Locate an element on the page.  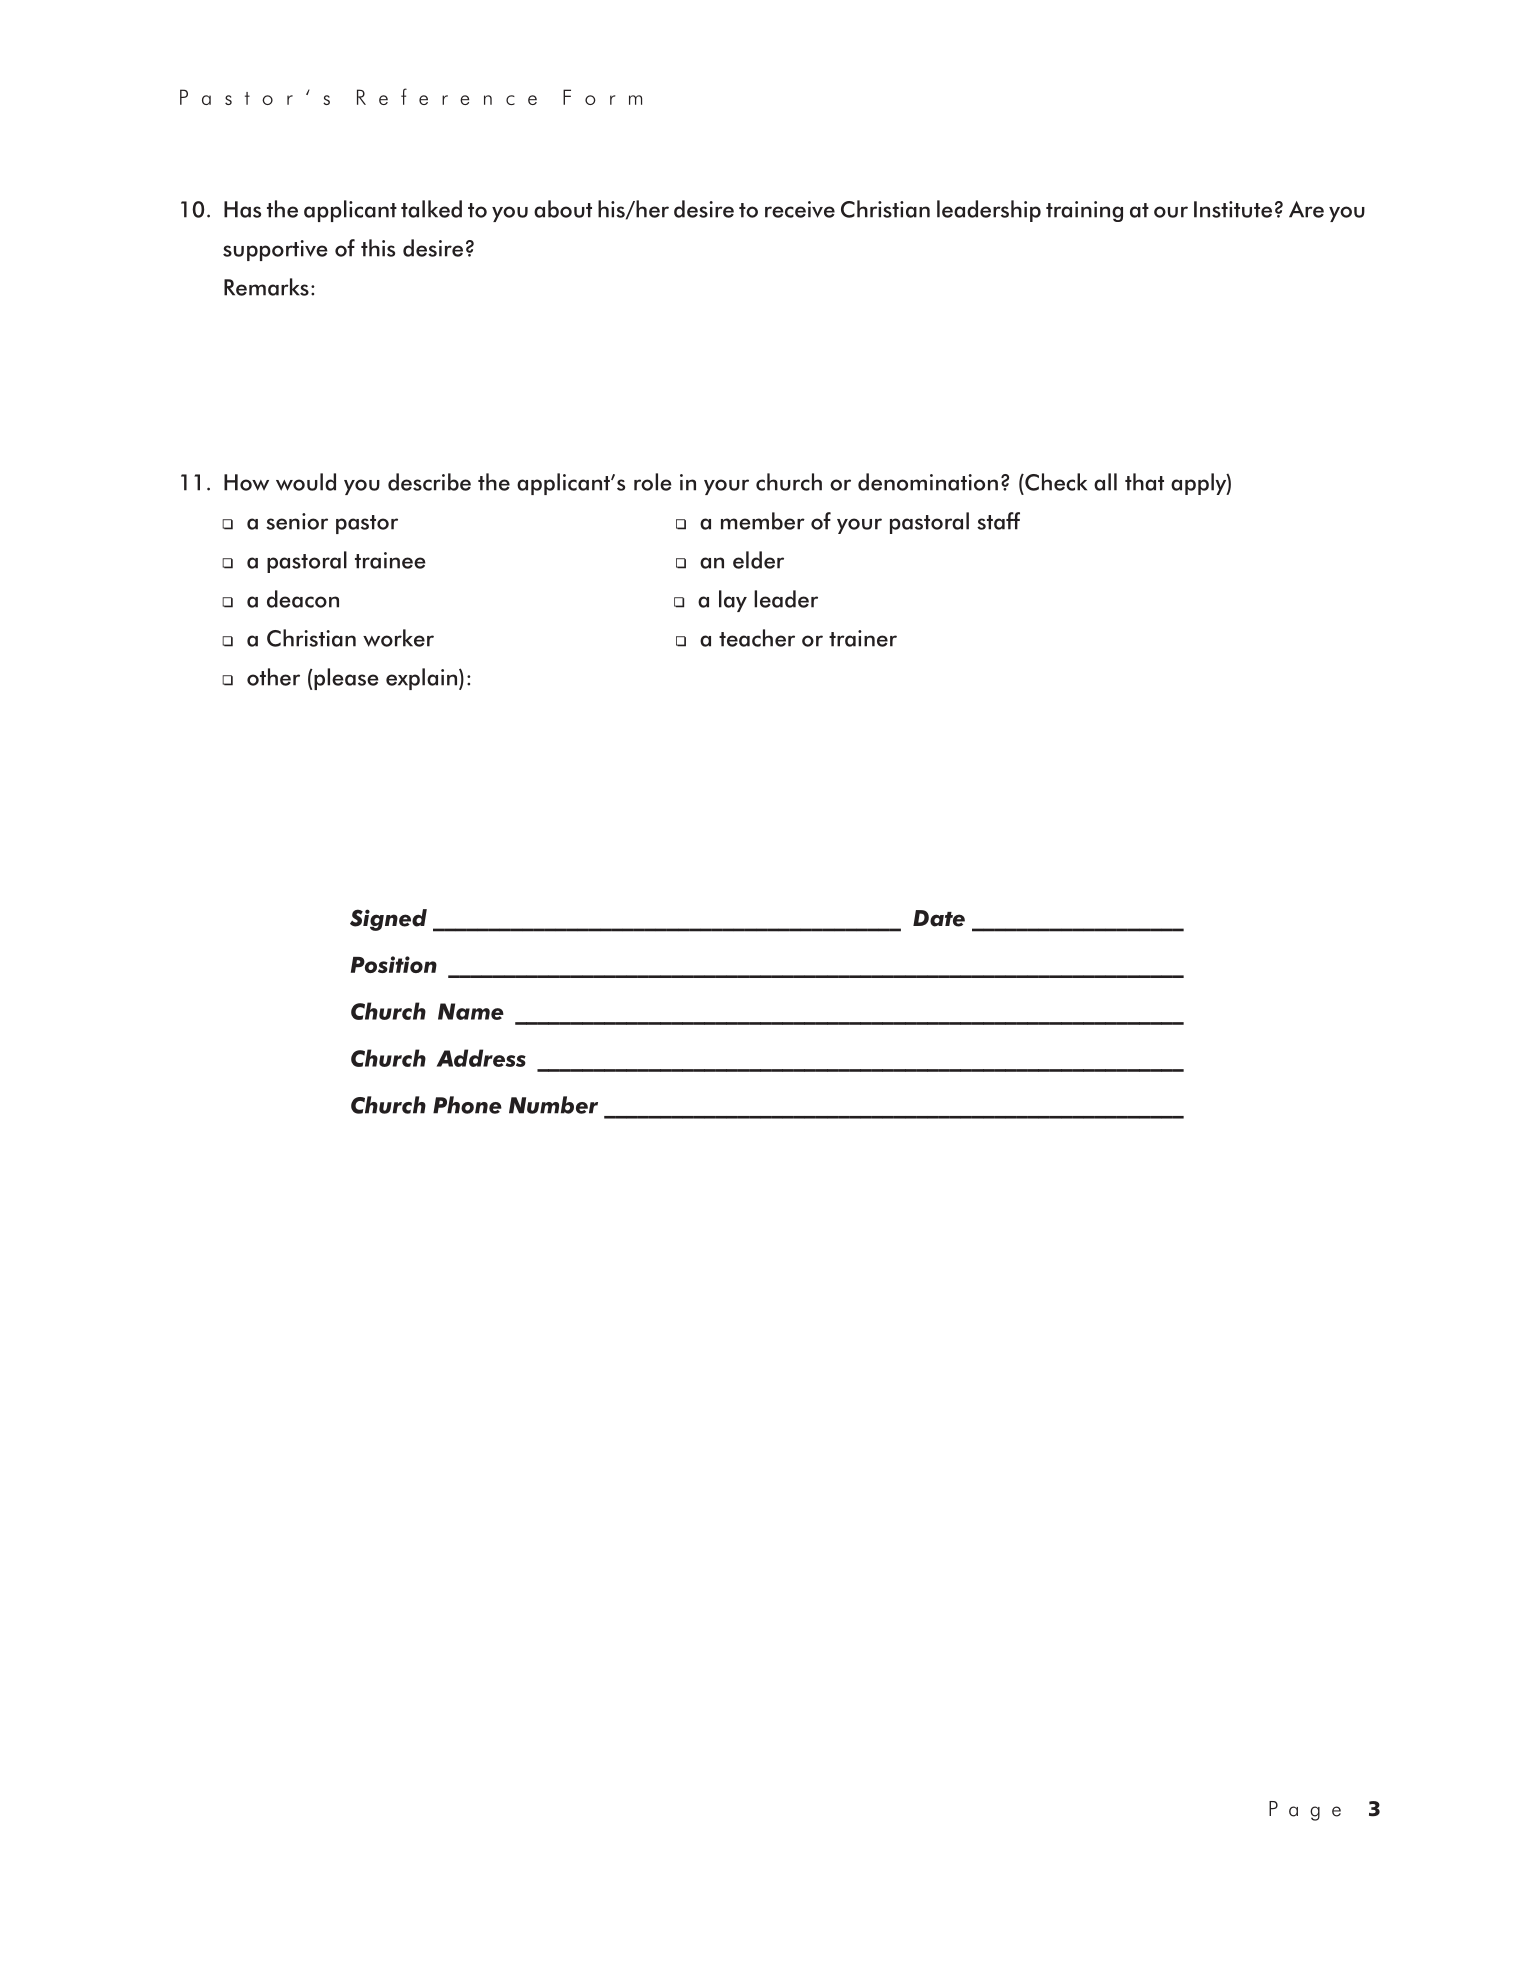
this is located at coordinates (378, 248).
